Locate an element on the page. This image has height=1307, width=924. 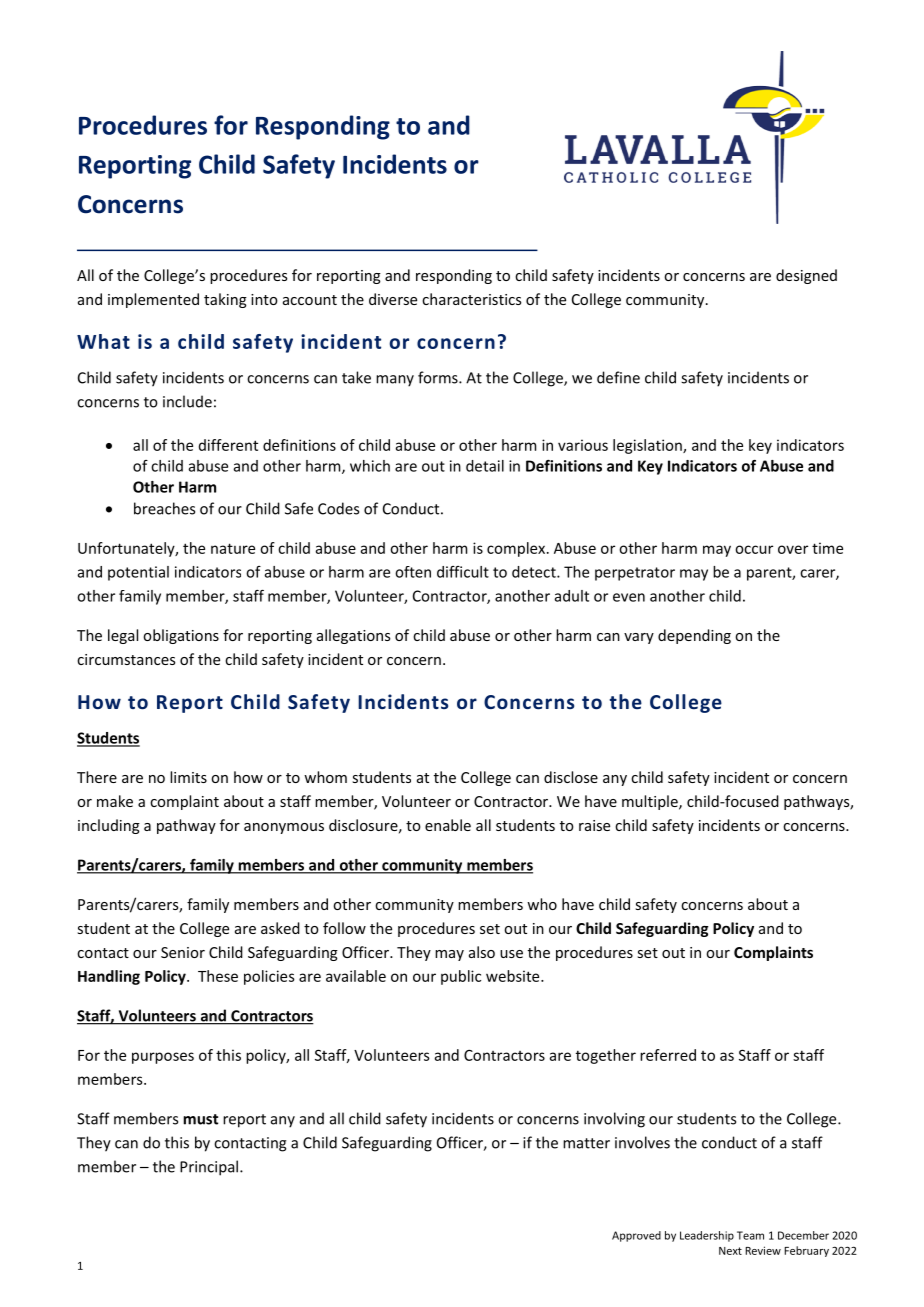
enable is located at coordinates (448, 825).
